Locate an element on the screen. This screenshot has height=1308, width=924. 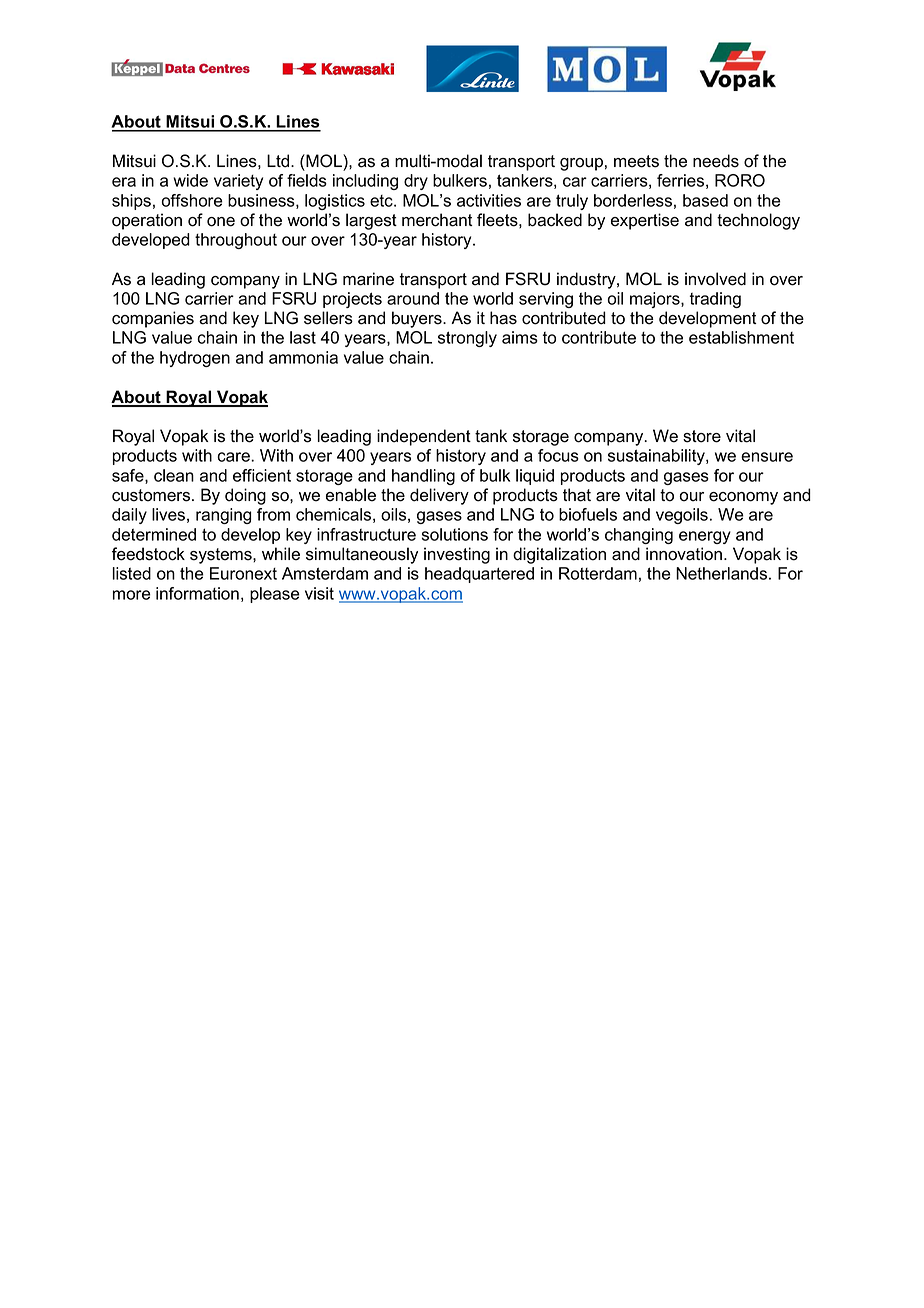
dry is located at coordinates (416, 182).
